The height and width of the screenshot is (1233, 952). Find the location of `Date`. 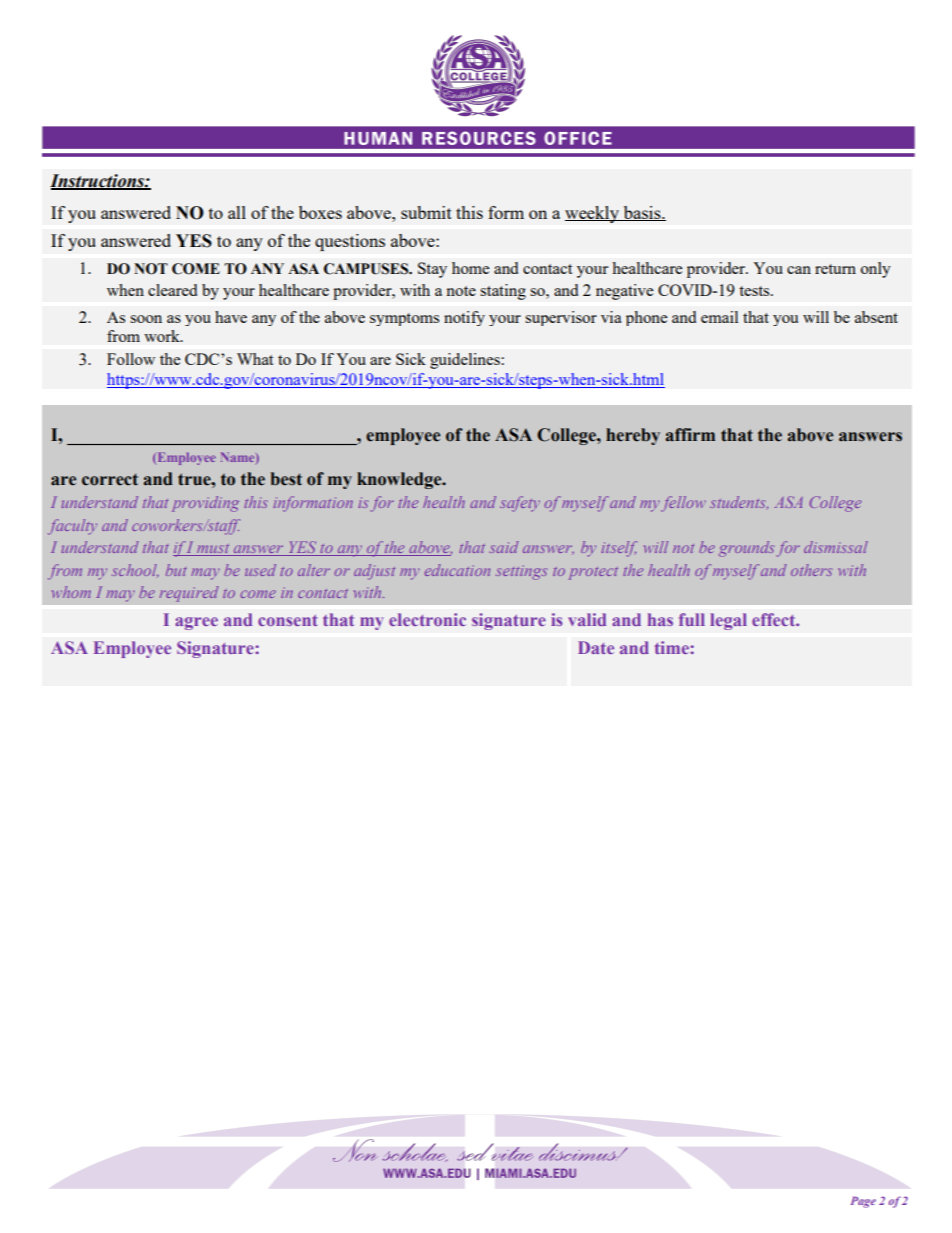

Date is located at coordinates (596, 647).
